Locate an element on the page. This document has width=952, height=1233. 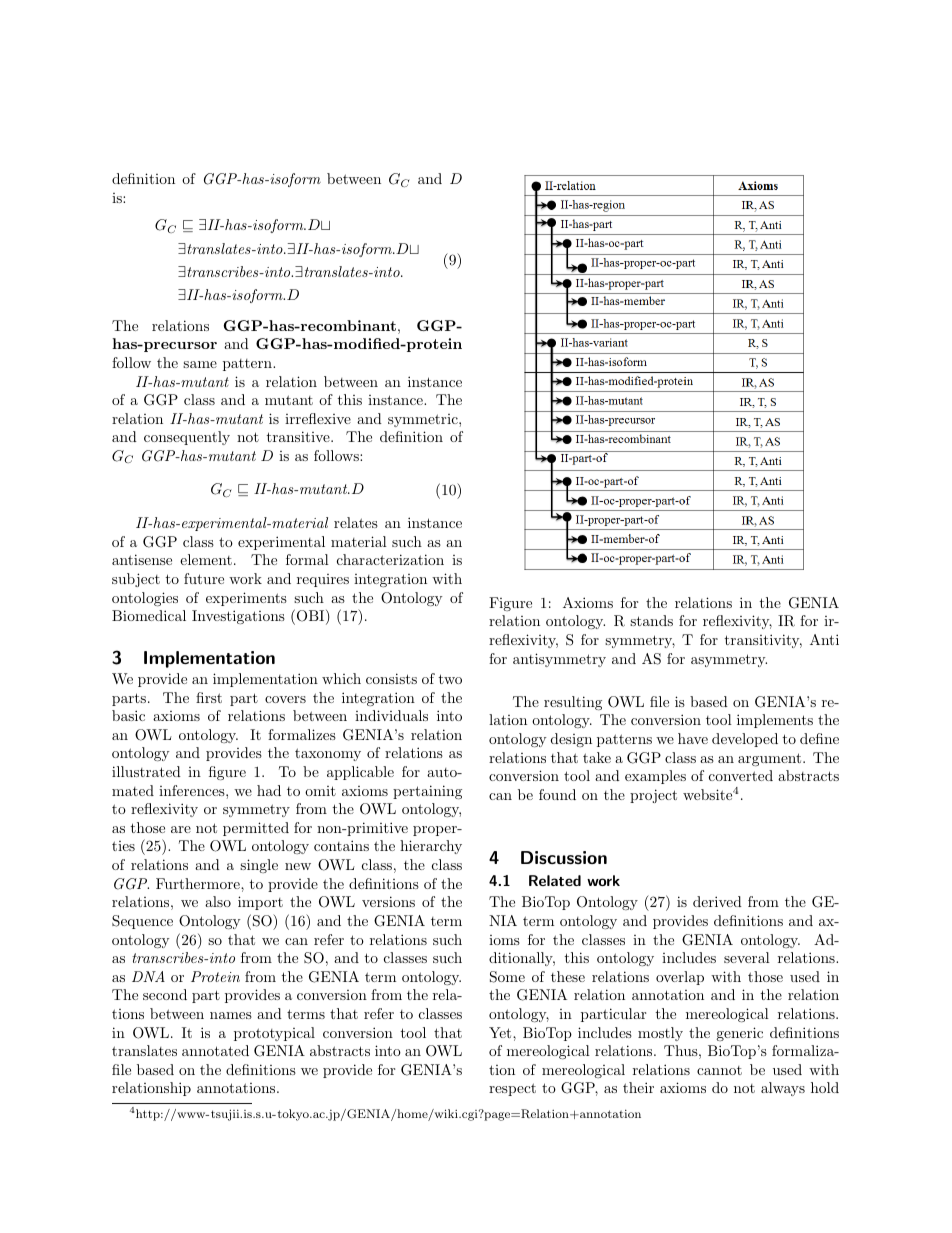
first is located at coordinates (209, 697).
